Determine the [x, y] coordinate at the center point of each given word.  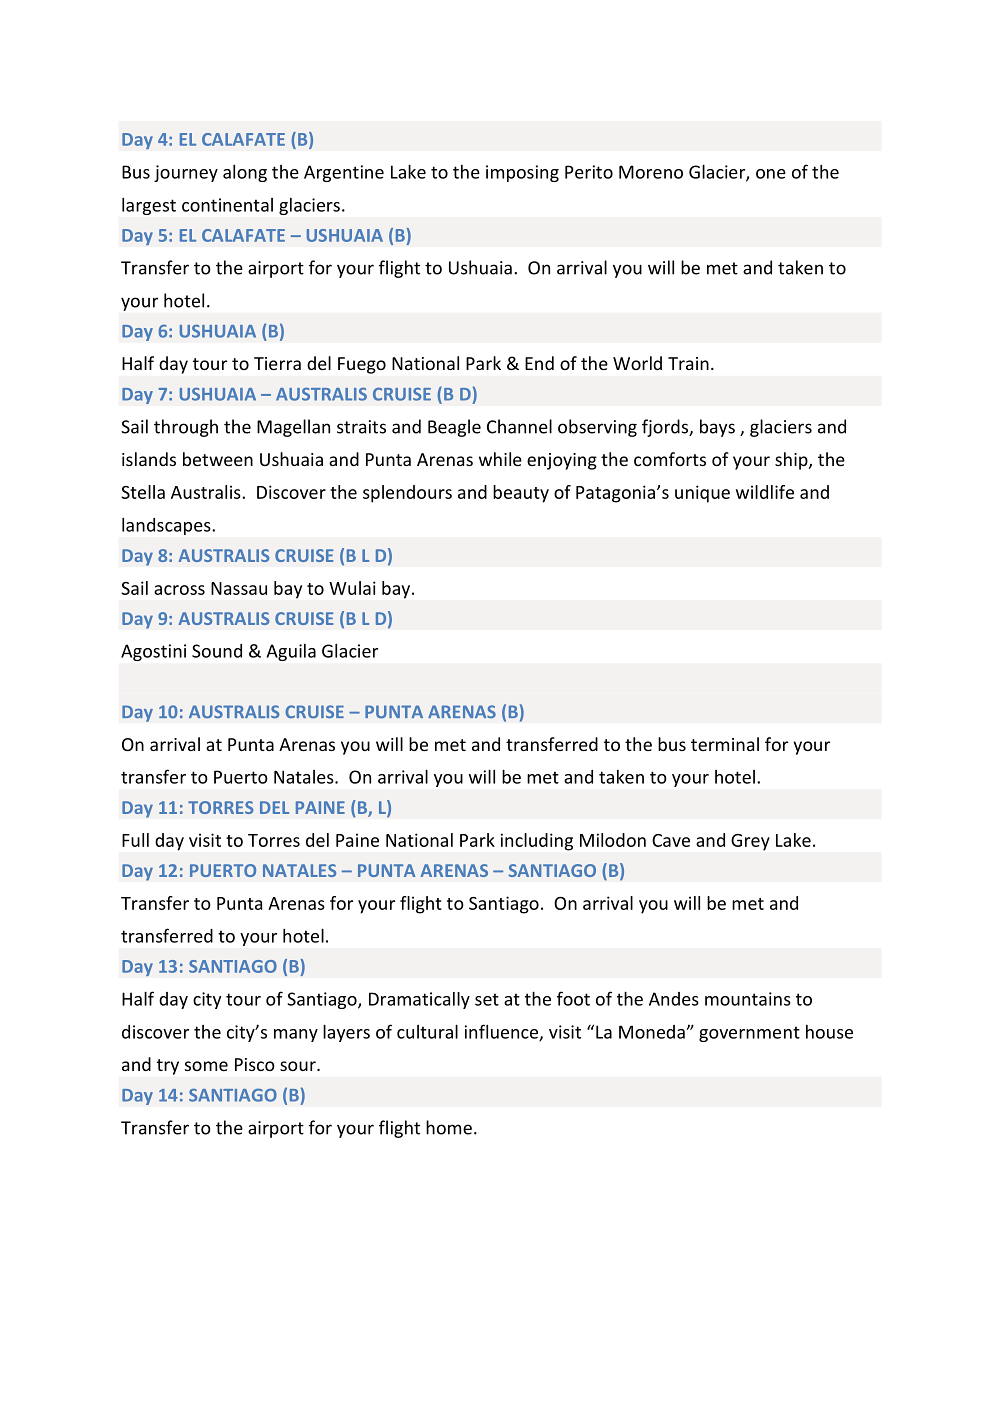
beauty [521, 494]
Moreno [651, 172]
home [449, 1127]
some [206, 1066]
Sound [217, 651]
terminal [725, 744]
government [749, 1034]
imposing [522, 173]
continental [227, 205]
